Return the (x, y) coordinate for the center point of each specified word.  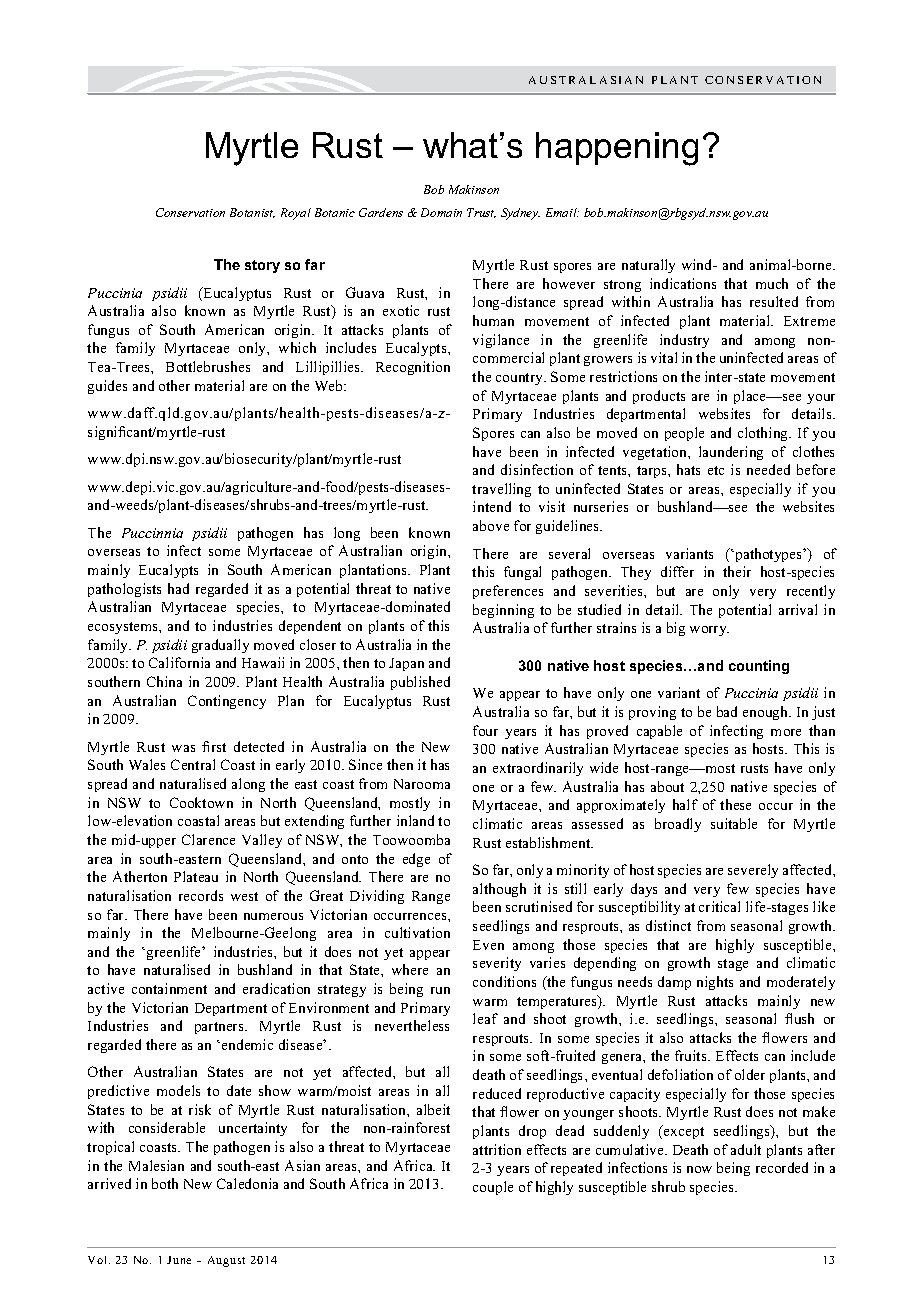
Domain (441, 212)
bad (727, 711)
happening (617, 149)
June (179, 1260)
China (164, 681)
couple (493, 1188)
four (485, 730)
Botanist (252, 213)
